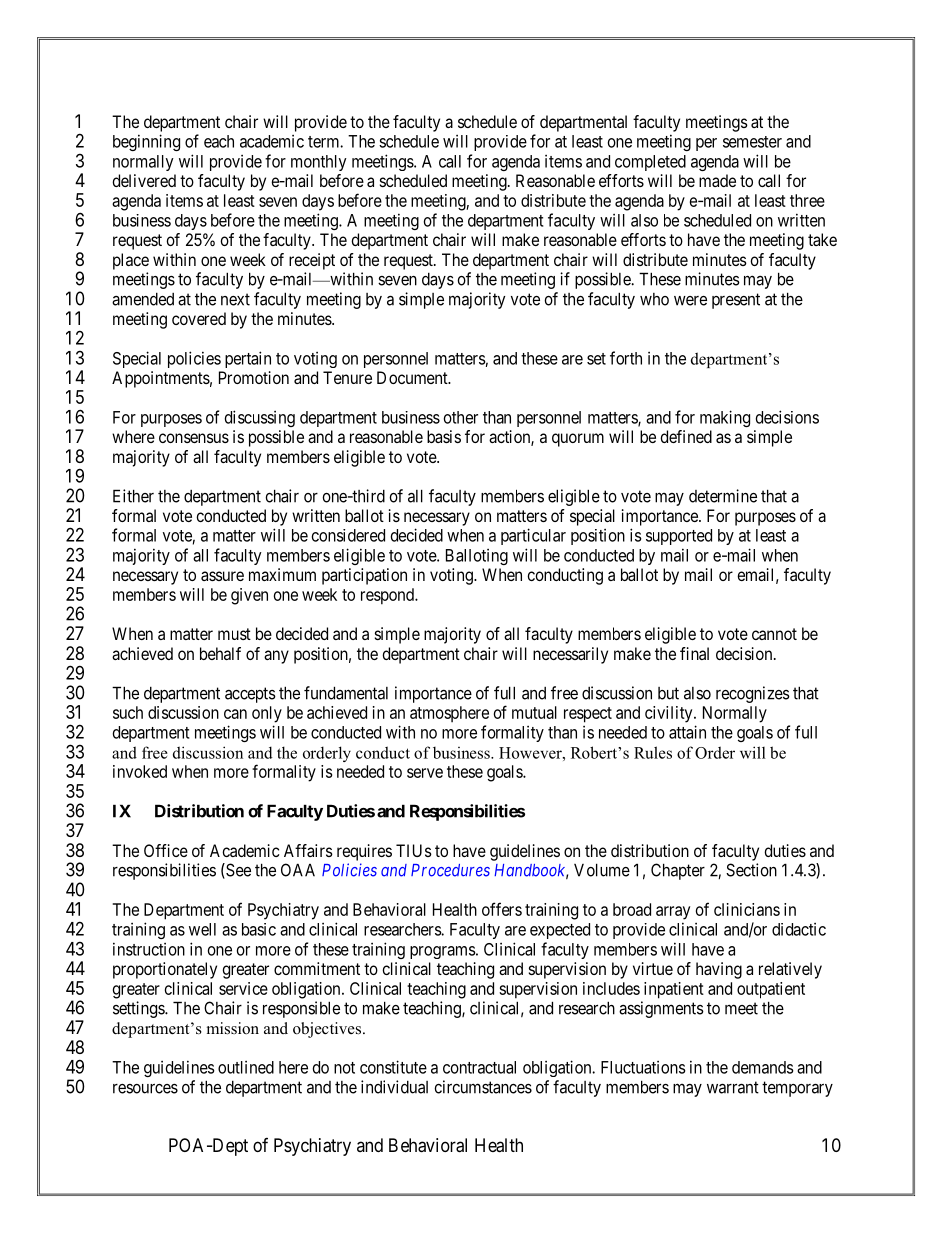 This document has width=952, height=1233. What do you see at coordinates (194, 438) in the document?
I see `consensus` at bounding box center [194, 438].
